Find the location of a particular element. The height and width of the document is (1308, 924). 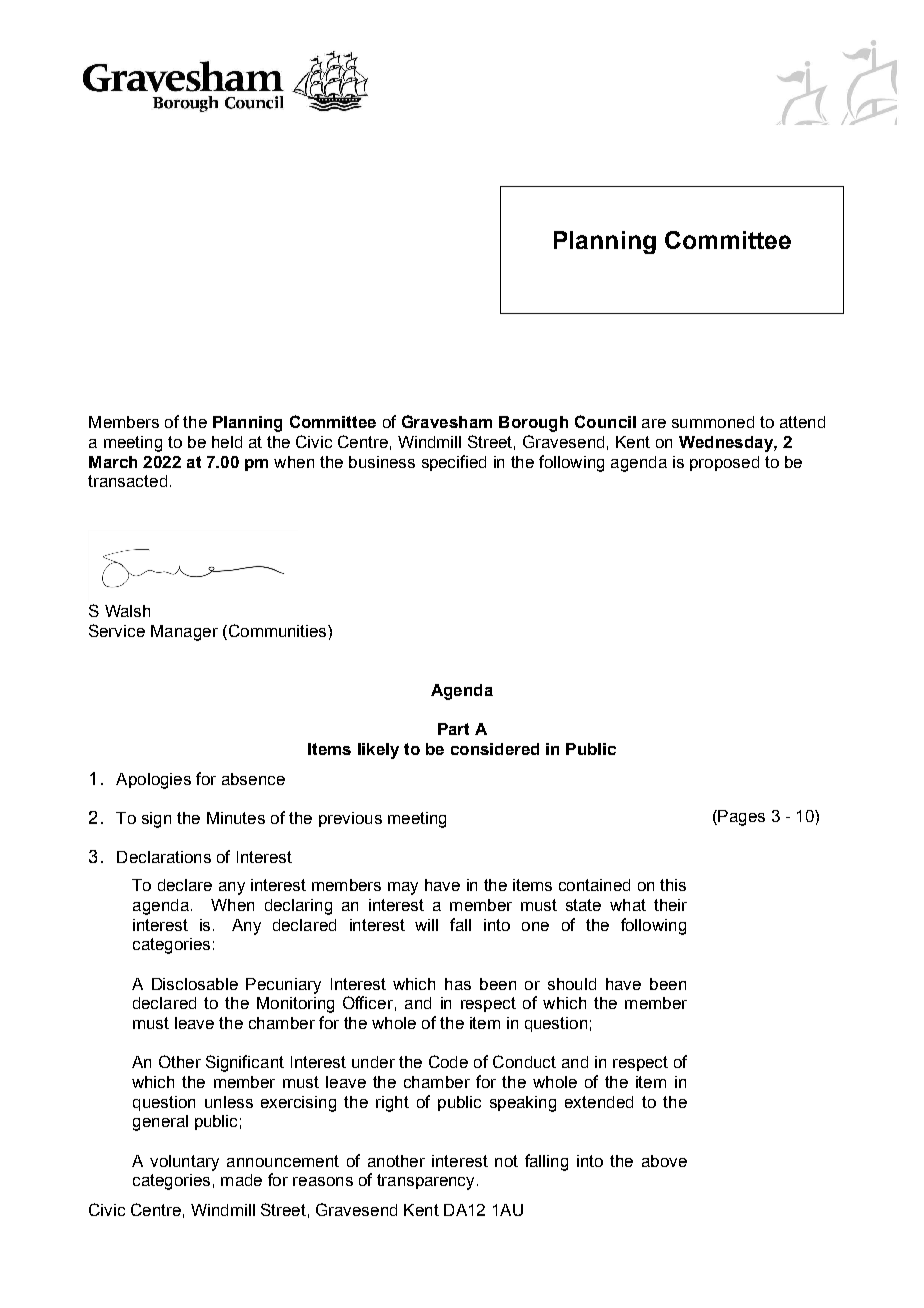

held is located at coordinates (227, 442).
